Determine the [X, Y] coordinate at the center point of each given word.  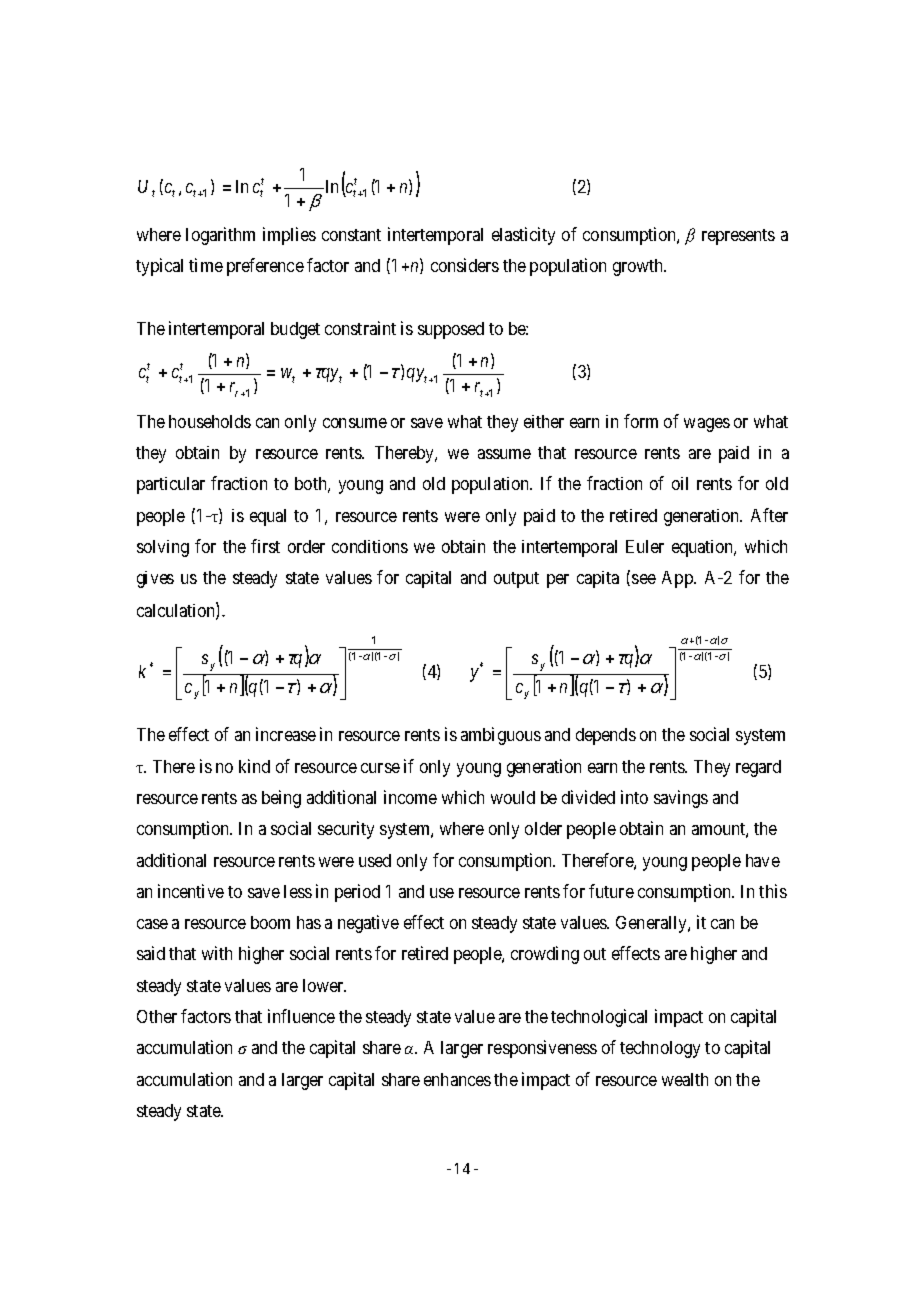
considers [465, 265]
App [678, 579]
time [206, 265]
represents [738, 237]
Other [157, 1016]
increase [286, 734]
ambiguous [501, 736]
